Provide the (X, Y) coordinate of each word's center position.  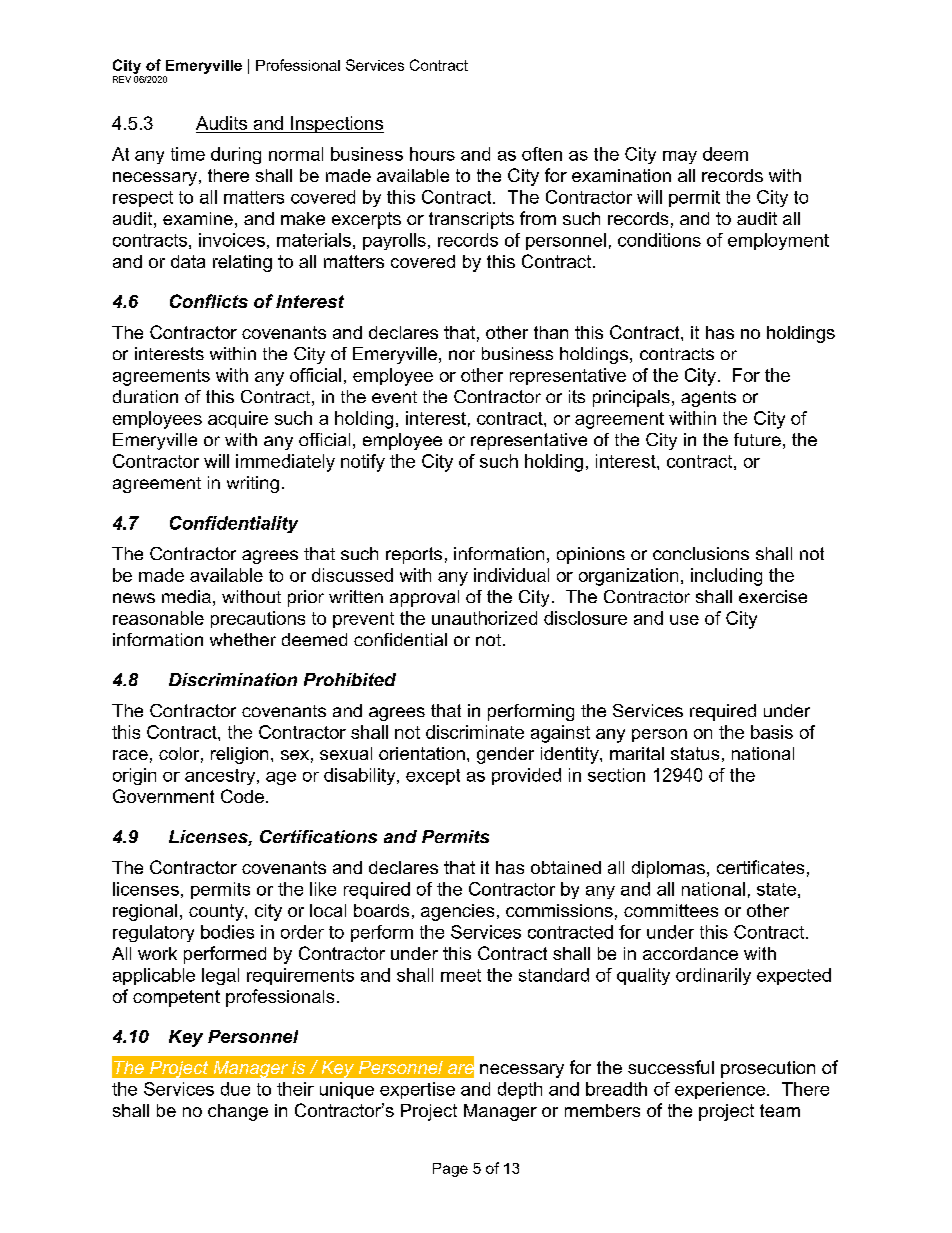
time (188, 154)
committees (671, 910)
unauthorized (484, 618)
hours (432, 154)
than (551, 332)
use (684, 620)
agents (708, 399)
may (680, 157)
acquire (238, 419)
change (238, 1112)
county (217, 912)
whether (243, 639)
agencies (457, 912)
